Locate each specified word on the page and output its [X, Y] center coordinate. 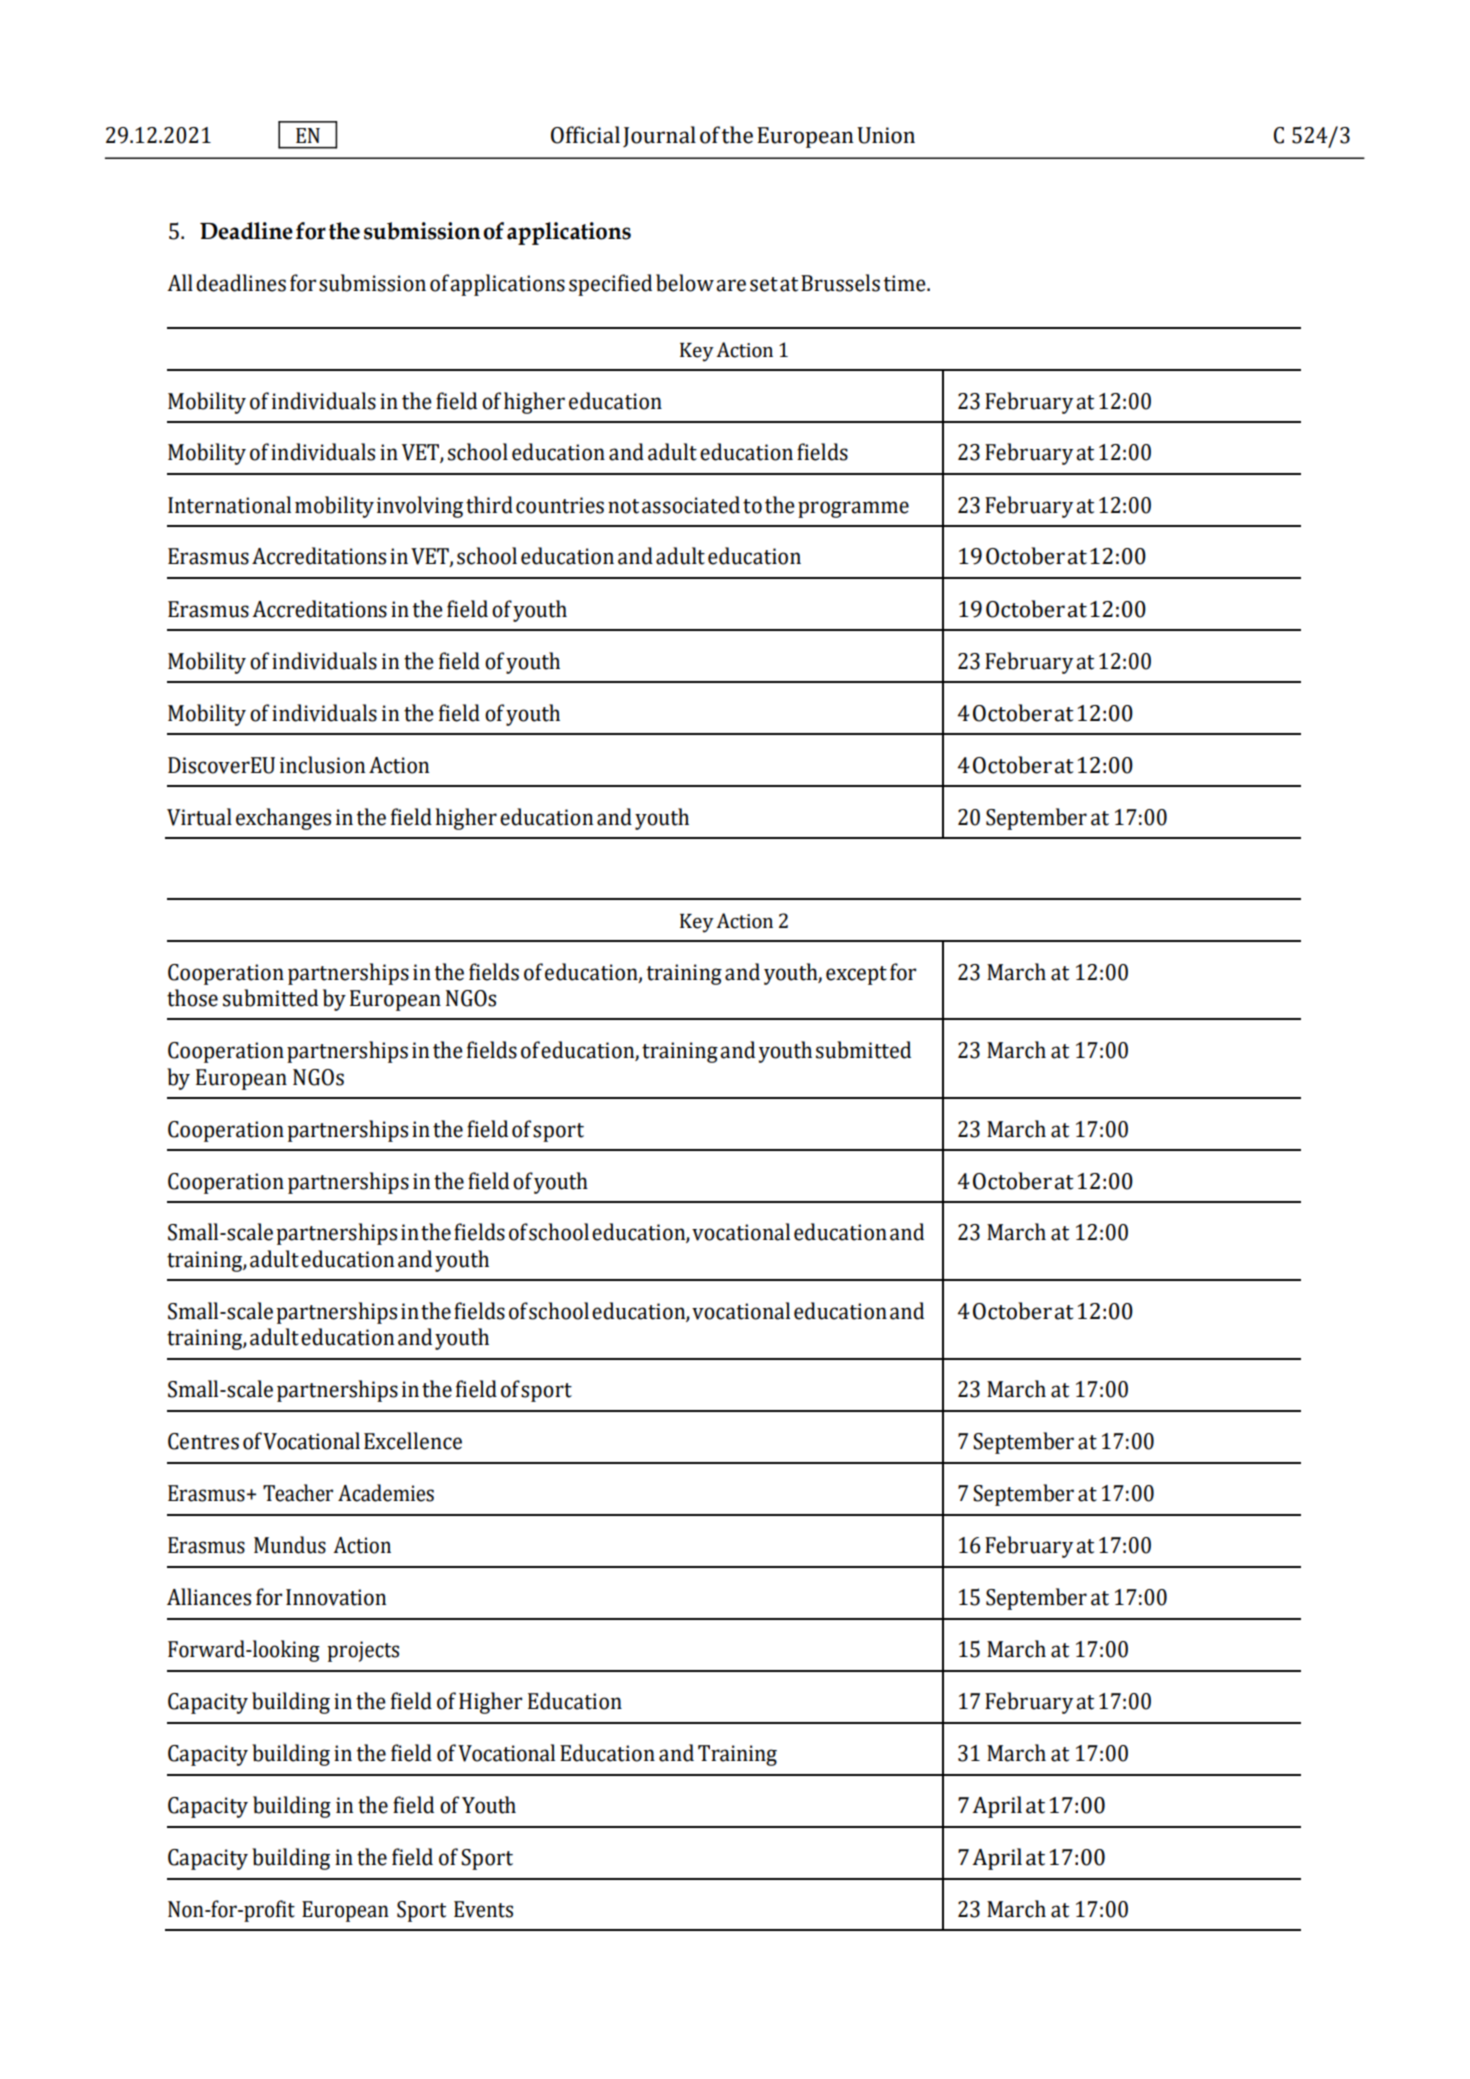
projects [363, 1651]
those [192, 998]
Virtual [199, 817]
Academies [386, 1493]
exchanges [283, 819]
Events [483, 1909]
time [906, 283]
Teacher [298, 1493]
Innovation [336, 1597]
